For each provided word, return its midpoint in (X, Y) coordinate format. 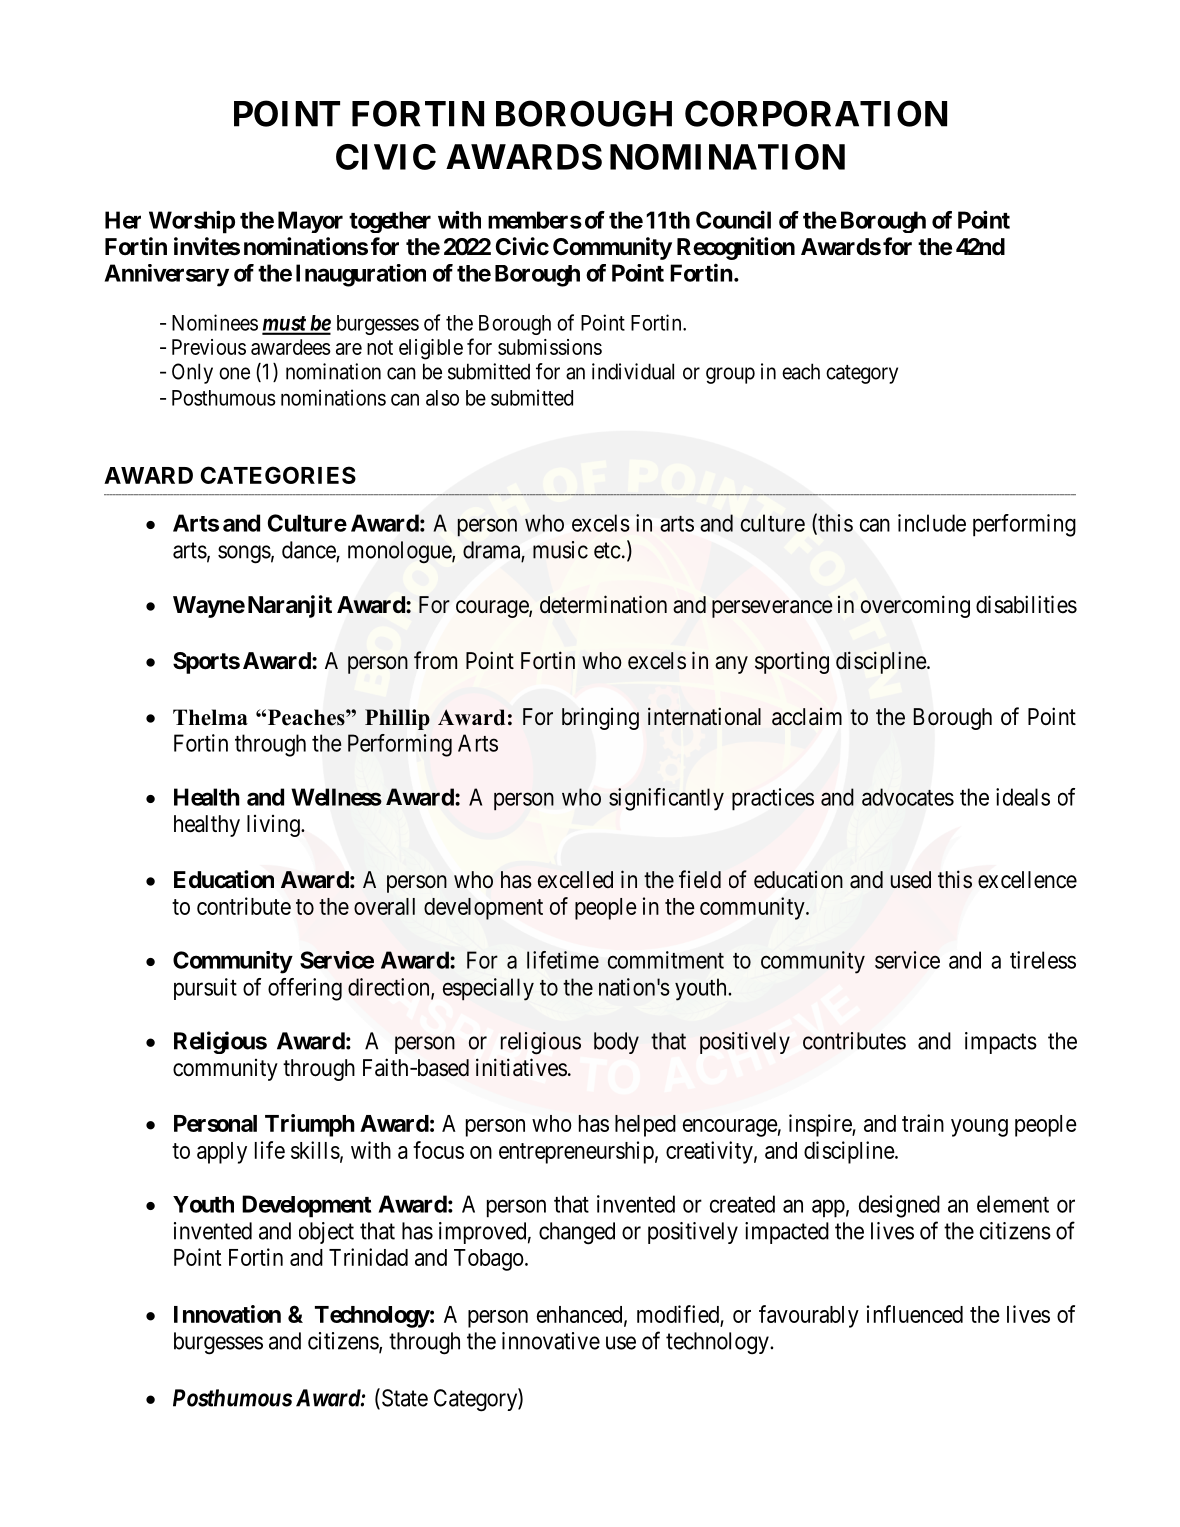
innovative (551, 1341)
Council (733, 219)
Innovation (227, 1314)
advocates (908, 797)
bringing (600, 718)
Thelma (210, 717)
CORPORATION (816, 113)
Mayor (310, 222)
